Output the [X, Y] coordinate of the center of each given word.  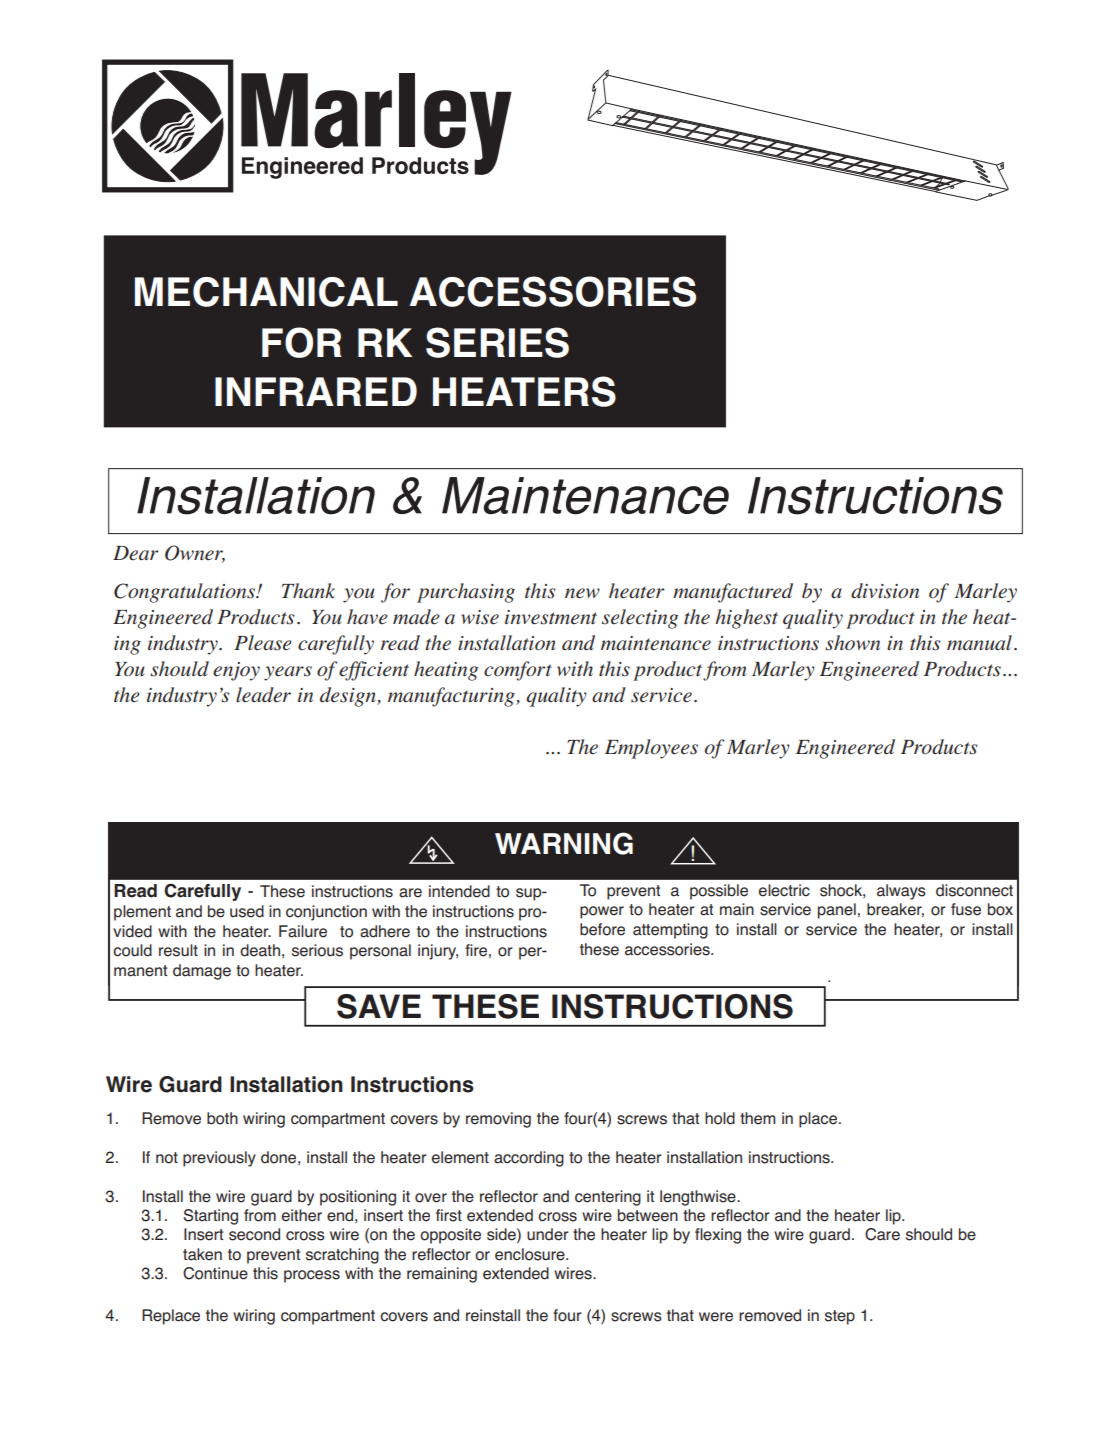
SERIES [497, 342]
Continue [215, 1273]
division [885, 591]
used [247, 911]
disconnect [974, 890]
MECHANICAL [266, 292]
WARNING [564, 843]
